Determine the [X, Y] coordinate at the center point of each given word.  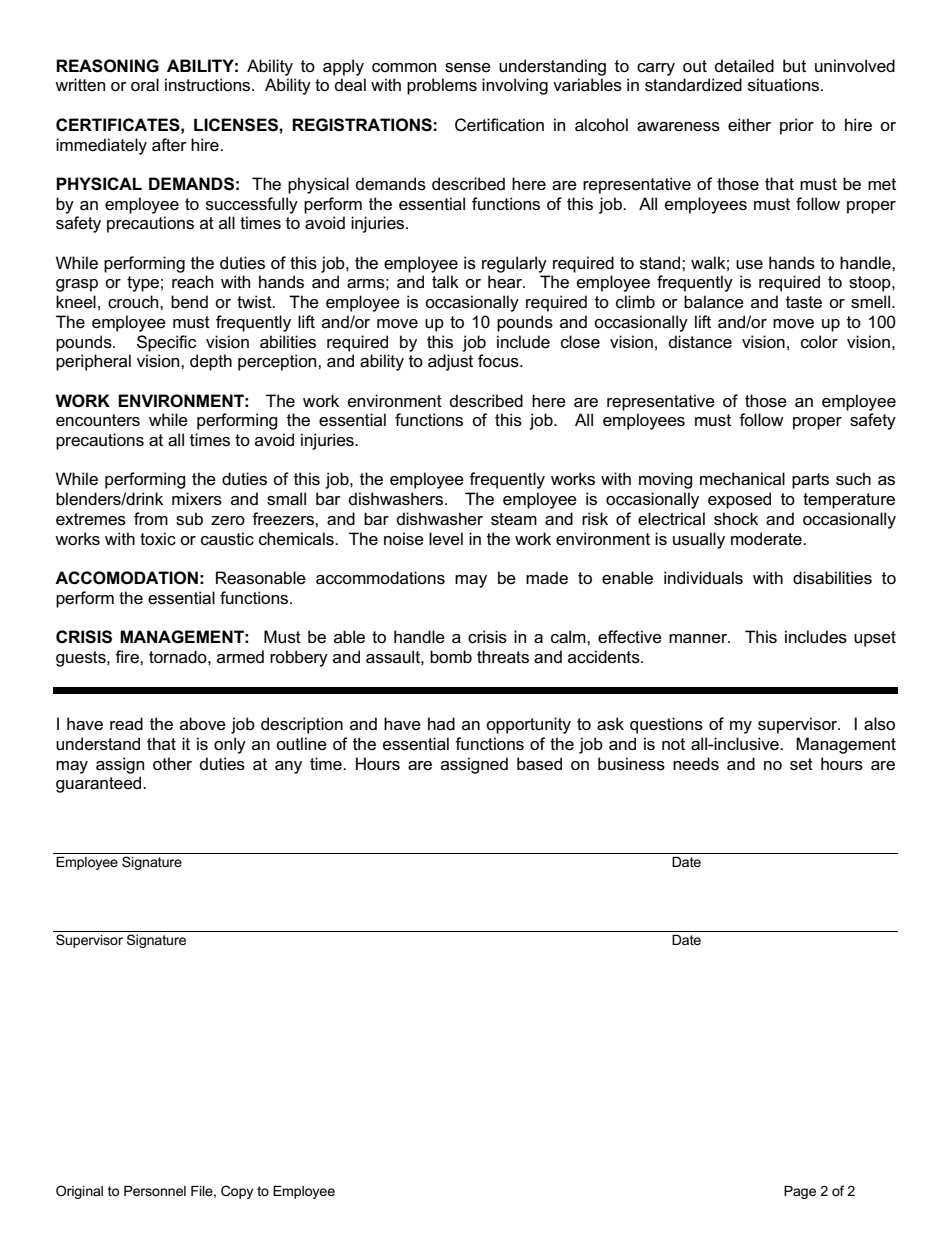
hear [506, 281]
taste [804, 302]
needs [696, 764]
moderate [767, 539]
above [203, 724]
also [879, 724]
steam [514, 519]
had [441, 723]
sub [189, 519]
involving [515, 86]
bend [189, 302]
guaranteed [100, 784]
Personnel [155, 1191]
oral [145, 85]
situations [785, 85]
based [539, 764]
